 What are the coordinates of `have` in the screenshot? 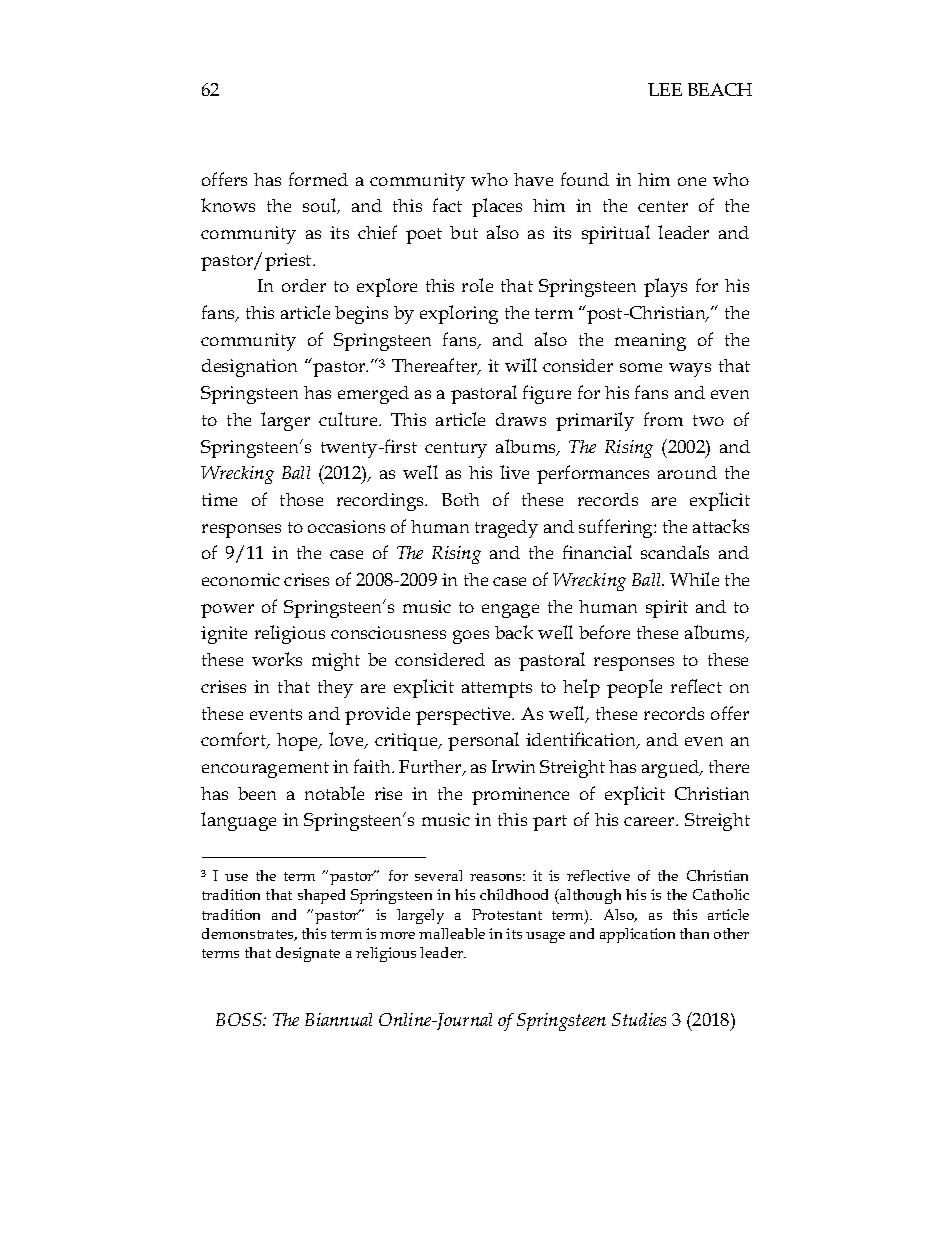 It's located at (533, 179).
